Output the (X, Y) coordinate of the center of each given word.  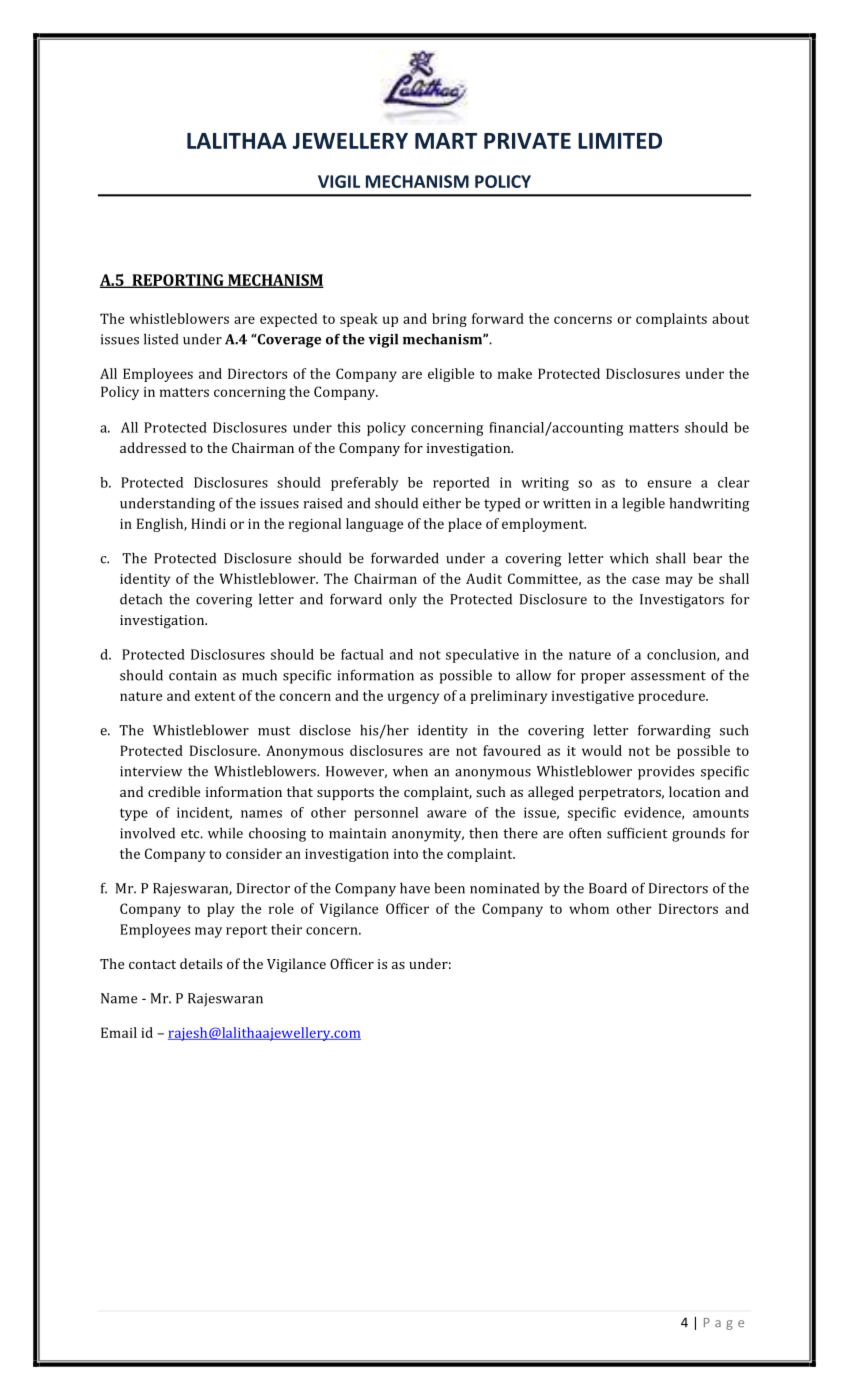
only (403, 600)
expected (288, 320)
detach (141, 599)
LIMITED (620, 141)
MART (446, 141)
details (201, 963)
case (646, 580)
